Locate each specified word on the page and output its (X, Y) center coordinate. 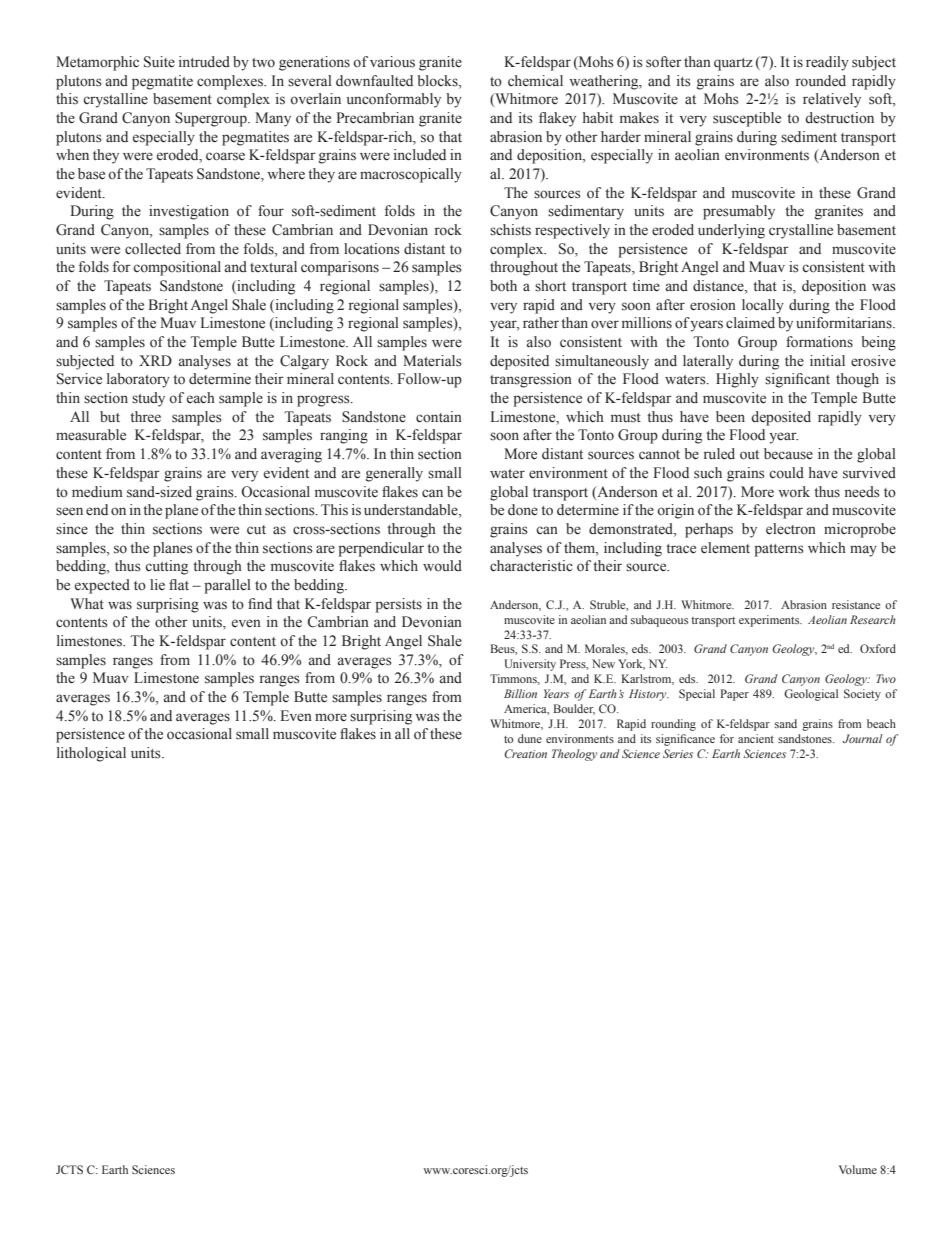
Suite (159, 62)
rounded (821, 81)
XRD (155, 360)
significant (797, 380)
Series (678, 753)
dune (530, 738)
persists (398, 605)
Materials (432, 361)
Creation (525, 753)
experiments (770, 621)
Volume (858, 1169)
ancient (756, 738)
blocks (438, 81)
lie (157, 584)
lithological (91, 754)
